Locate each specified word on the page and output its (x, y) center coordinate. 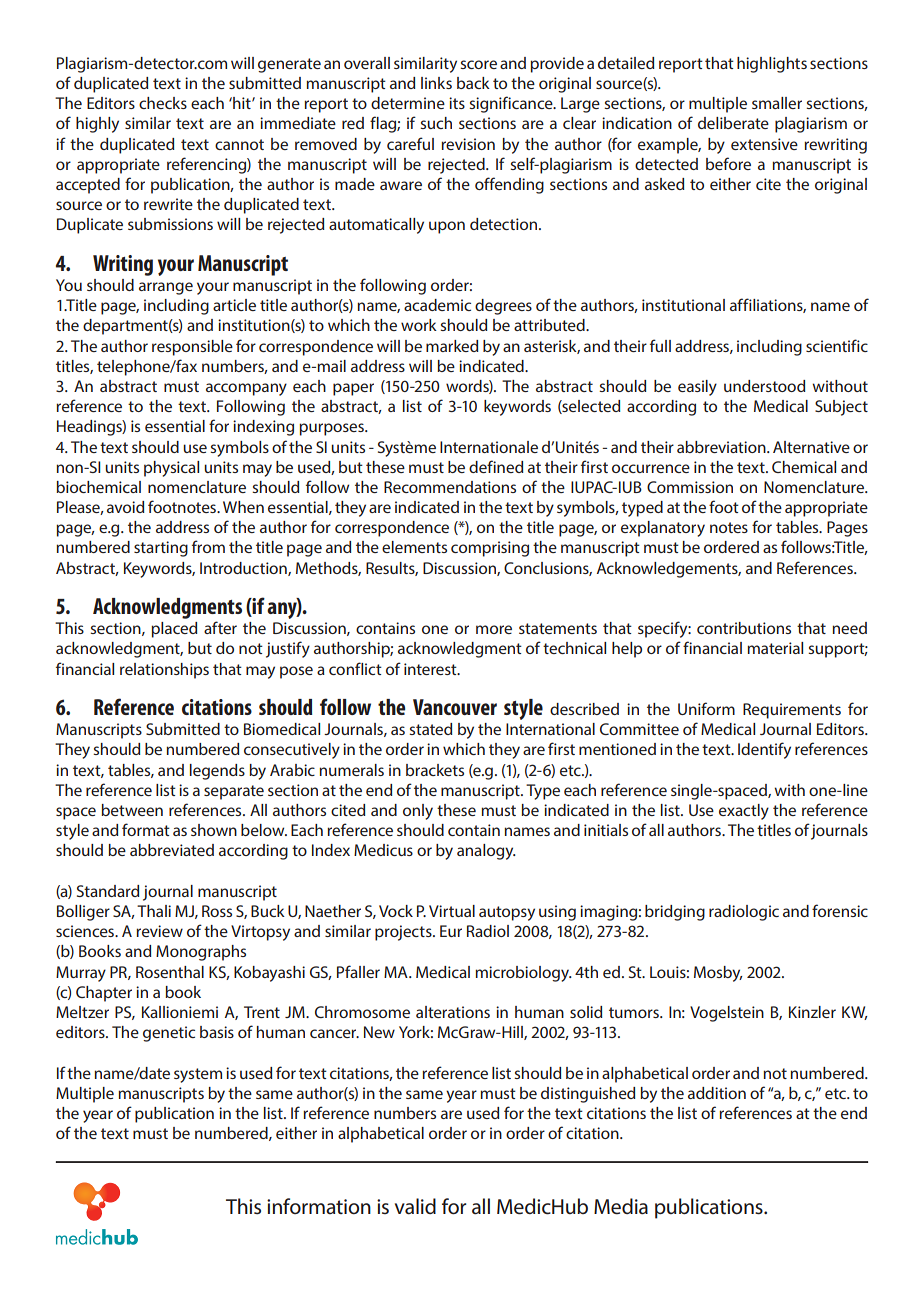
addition (717, 1093)
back (473, 83)
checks (163, 103)
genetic (169, 1034)
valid (415, 1206)
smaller (777, 103)
